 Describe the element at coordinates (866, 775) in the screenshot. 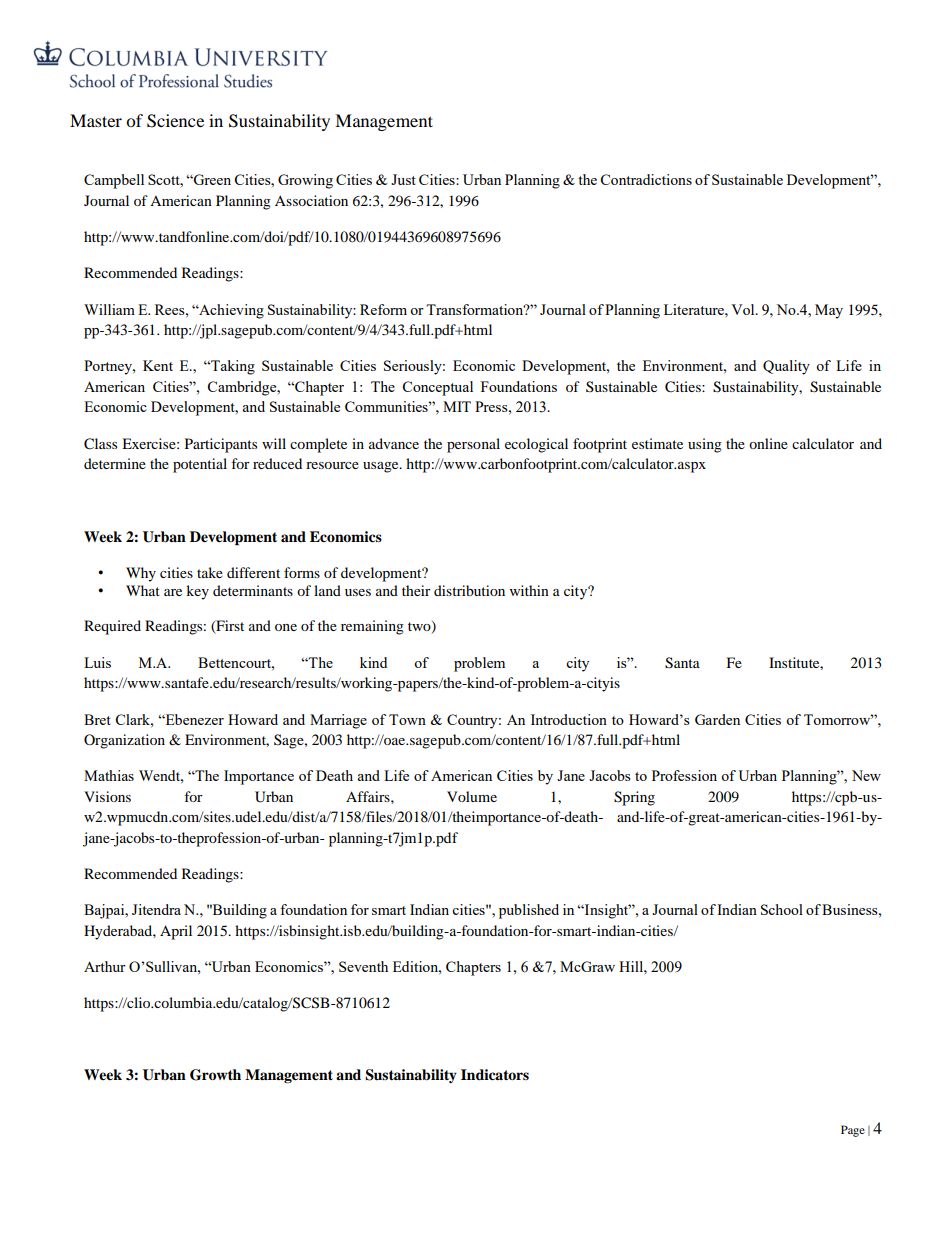

I see `New` at that location.
